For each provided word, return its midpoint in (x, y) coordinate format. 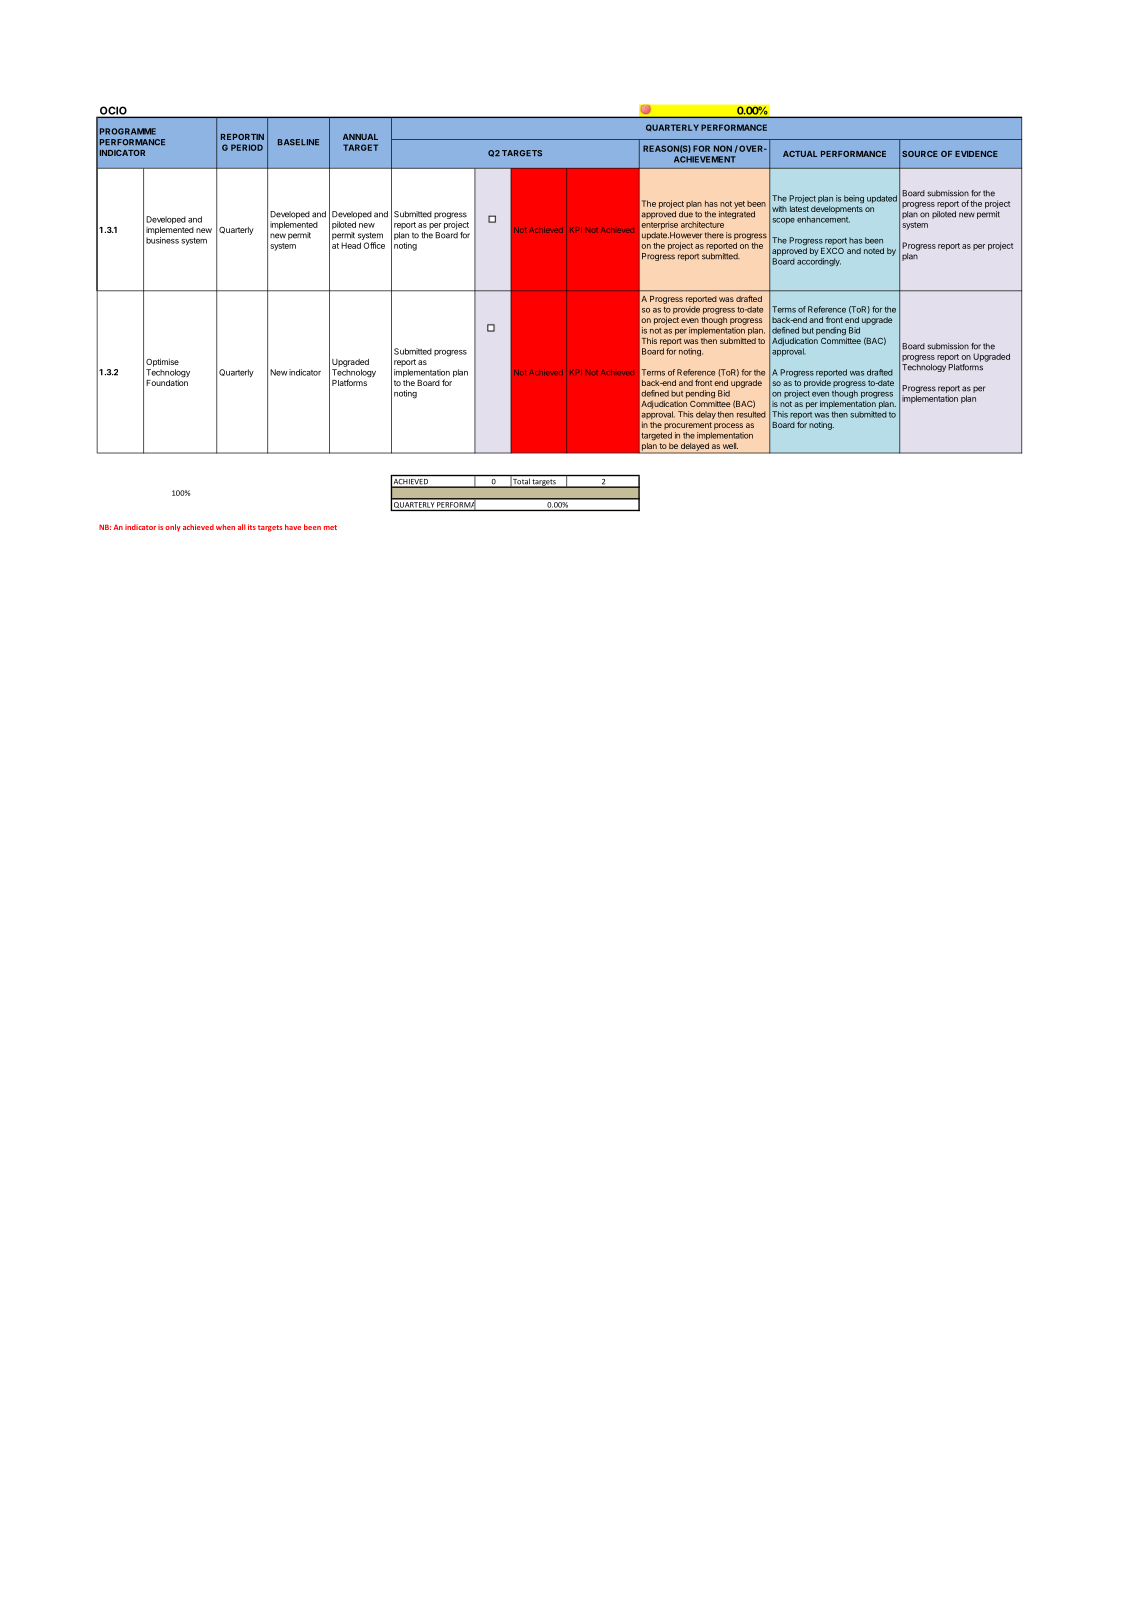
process (728, 426)
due (686, 214)
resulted (751, 414)
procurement (688, 426)
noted (874, 251)
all (242, 527)
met (330, 527)
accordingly (819, 262)
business (162, 240)
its (252, 527)
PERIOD (247, 147)
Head (351, 245)
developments (837, 210)
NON (723, 148)
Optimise (162, 362)
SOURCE (920, 154)
